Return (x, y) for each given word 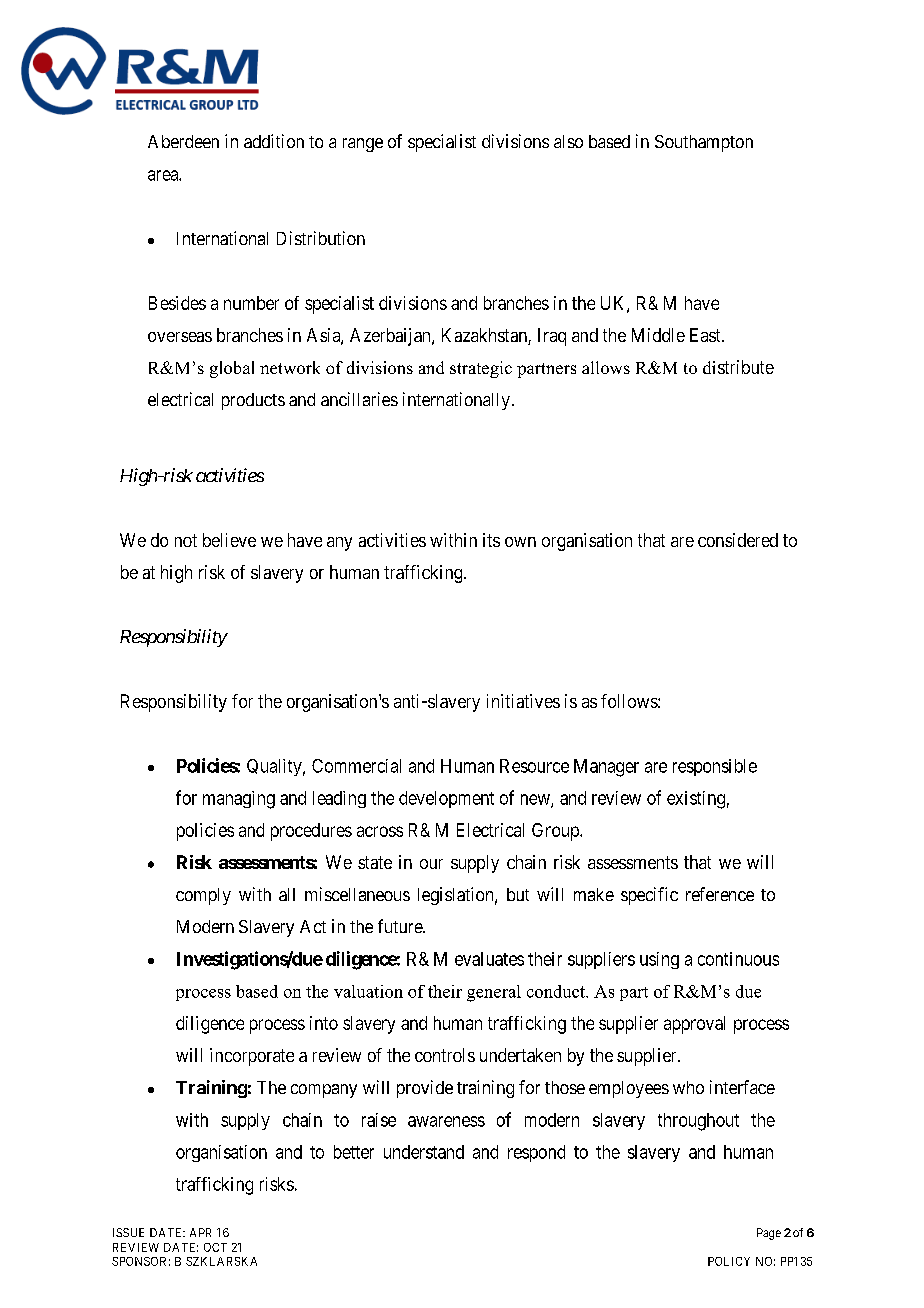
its (491, 540)
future (401, 926)
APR (200, 1232)
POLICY (729, 1261)
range (363, 145)
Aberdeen (183, 141)
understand (424, 1152)
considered (738, 540)
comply (203, 896)
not (186, 540)
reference (720, 894)
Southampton (704, 143)
